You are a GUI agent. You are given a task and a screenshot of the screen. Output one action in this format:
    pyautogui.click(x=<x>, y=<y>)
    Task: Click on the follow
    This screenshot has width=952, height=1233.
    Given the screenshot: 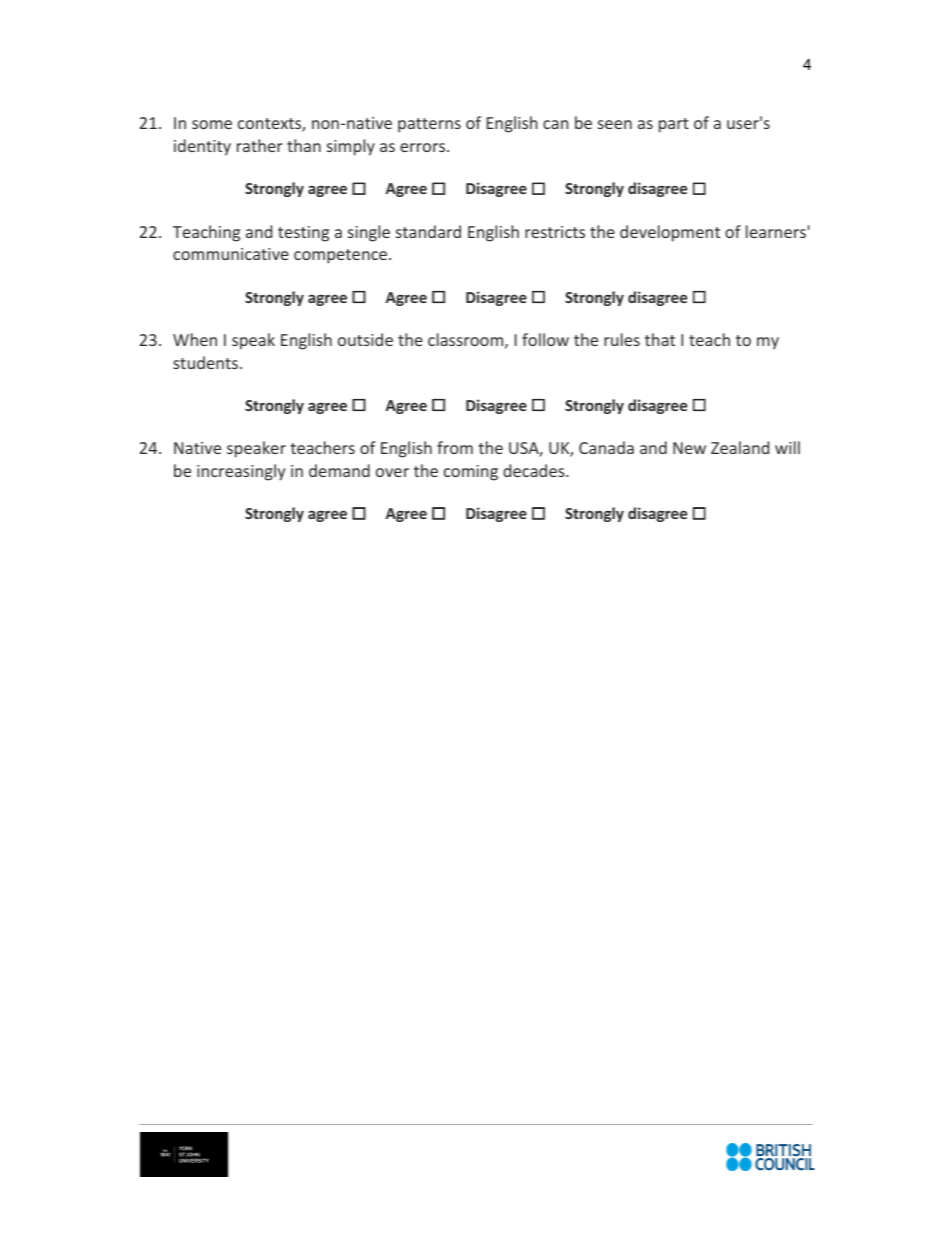 What is the action you would take?
    pyautogui.click(x=545, y=339)
